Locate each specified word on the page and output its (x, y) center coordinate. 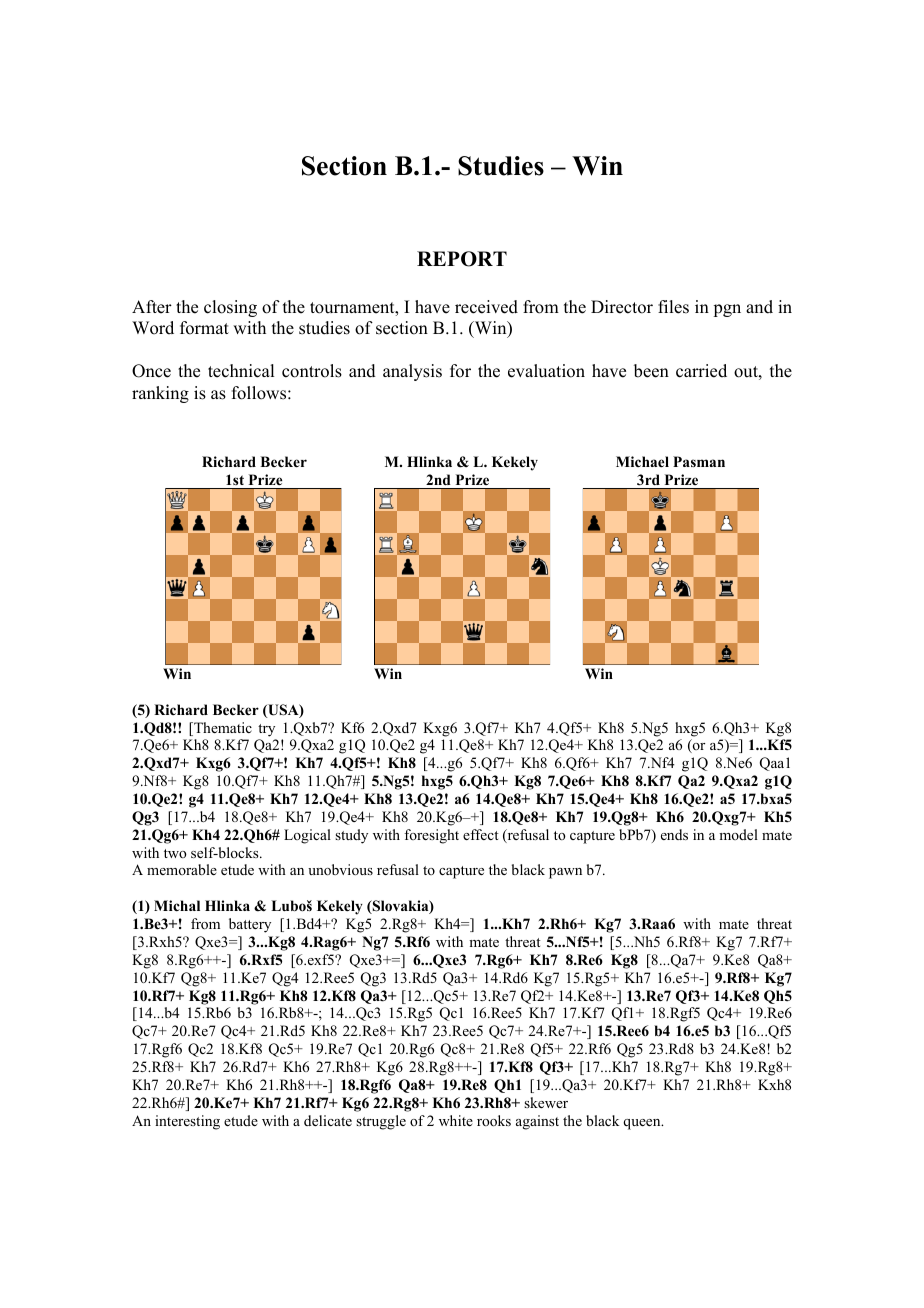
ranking (160, 394)
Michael (642, 461)
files (673, 307)
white (456, 1120)
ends (674, 834)
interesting (187, 1122)
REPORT (462, 259)
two (175, 853)
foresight (431, 836)
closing (230, 308)
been (651, 371)
